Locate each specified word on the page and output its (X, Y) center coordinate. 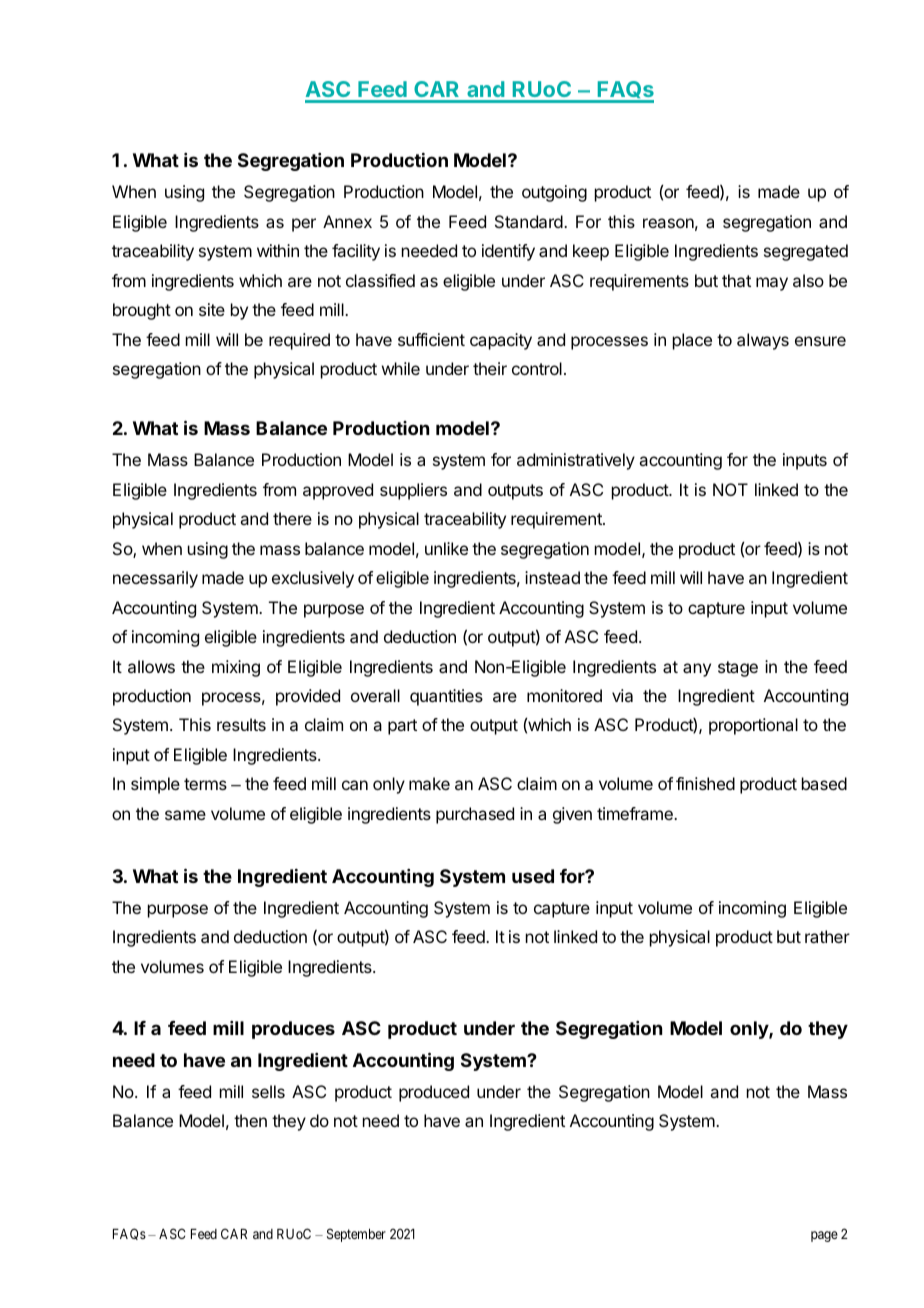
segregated (806, 252)
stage (738, 669)
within (278, 250)
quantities (446, 697)
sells (268, 1091)
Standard (529, 221)
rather (827, 936)
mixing (236, 668)
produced (434, 1093)
